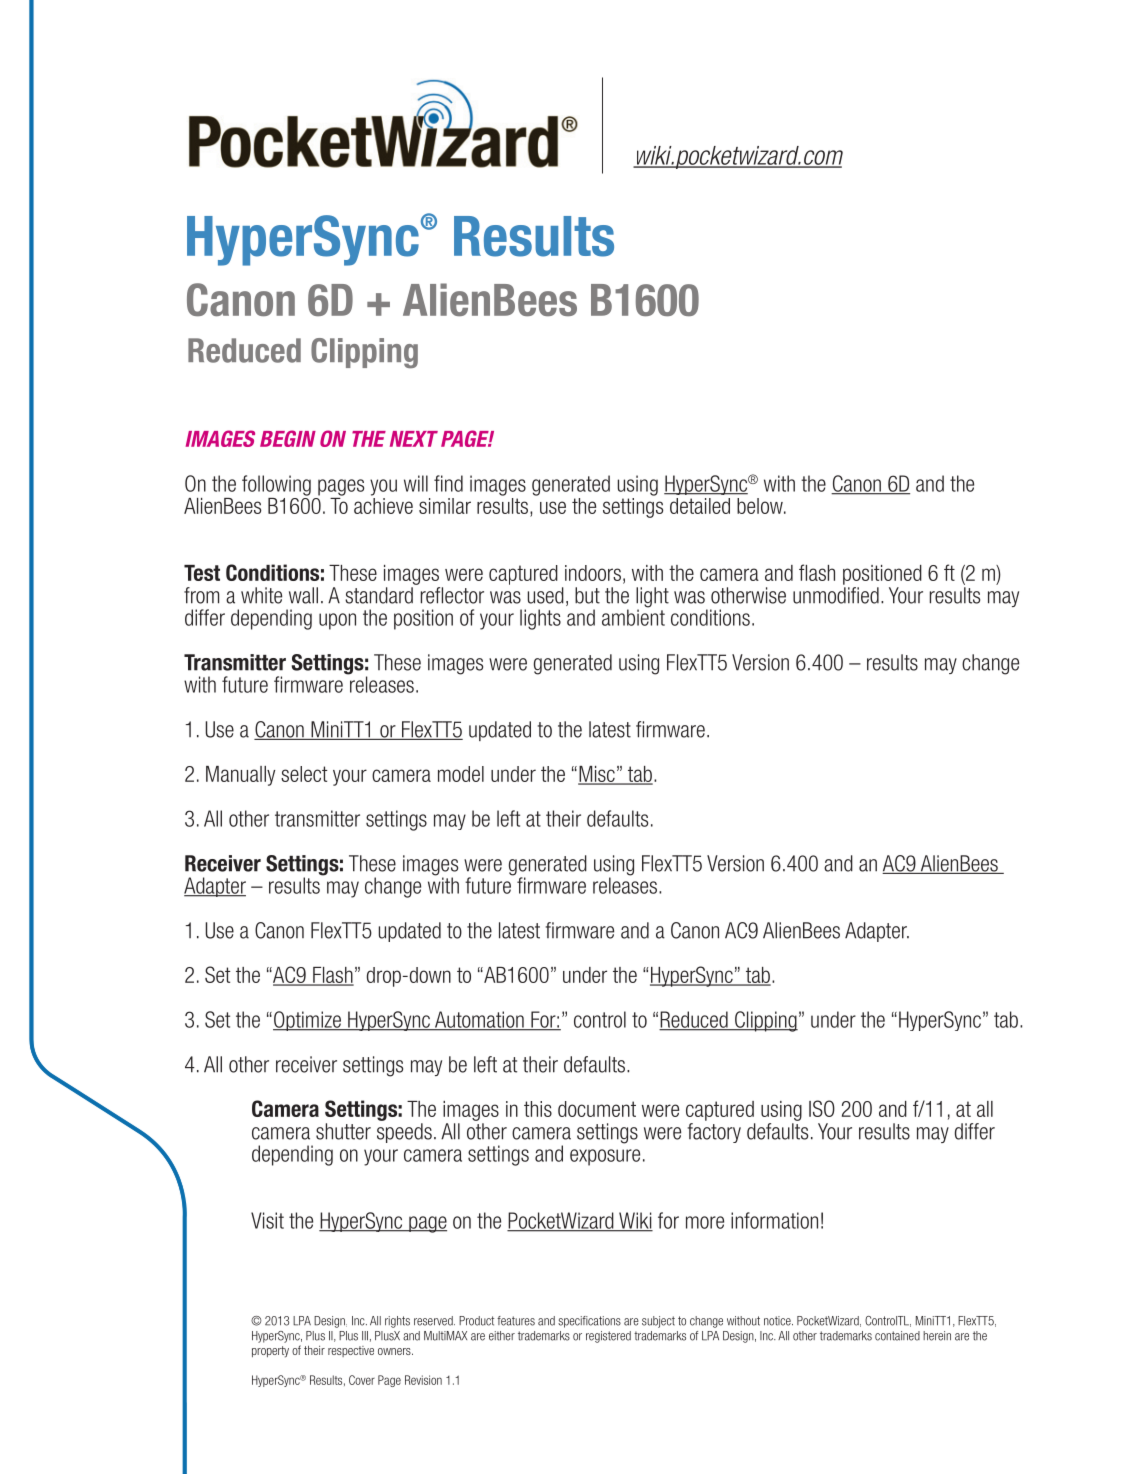  Describe the element at coordinates (597, 1109) in the screenshot. I see `document` at that location.
